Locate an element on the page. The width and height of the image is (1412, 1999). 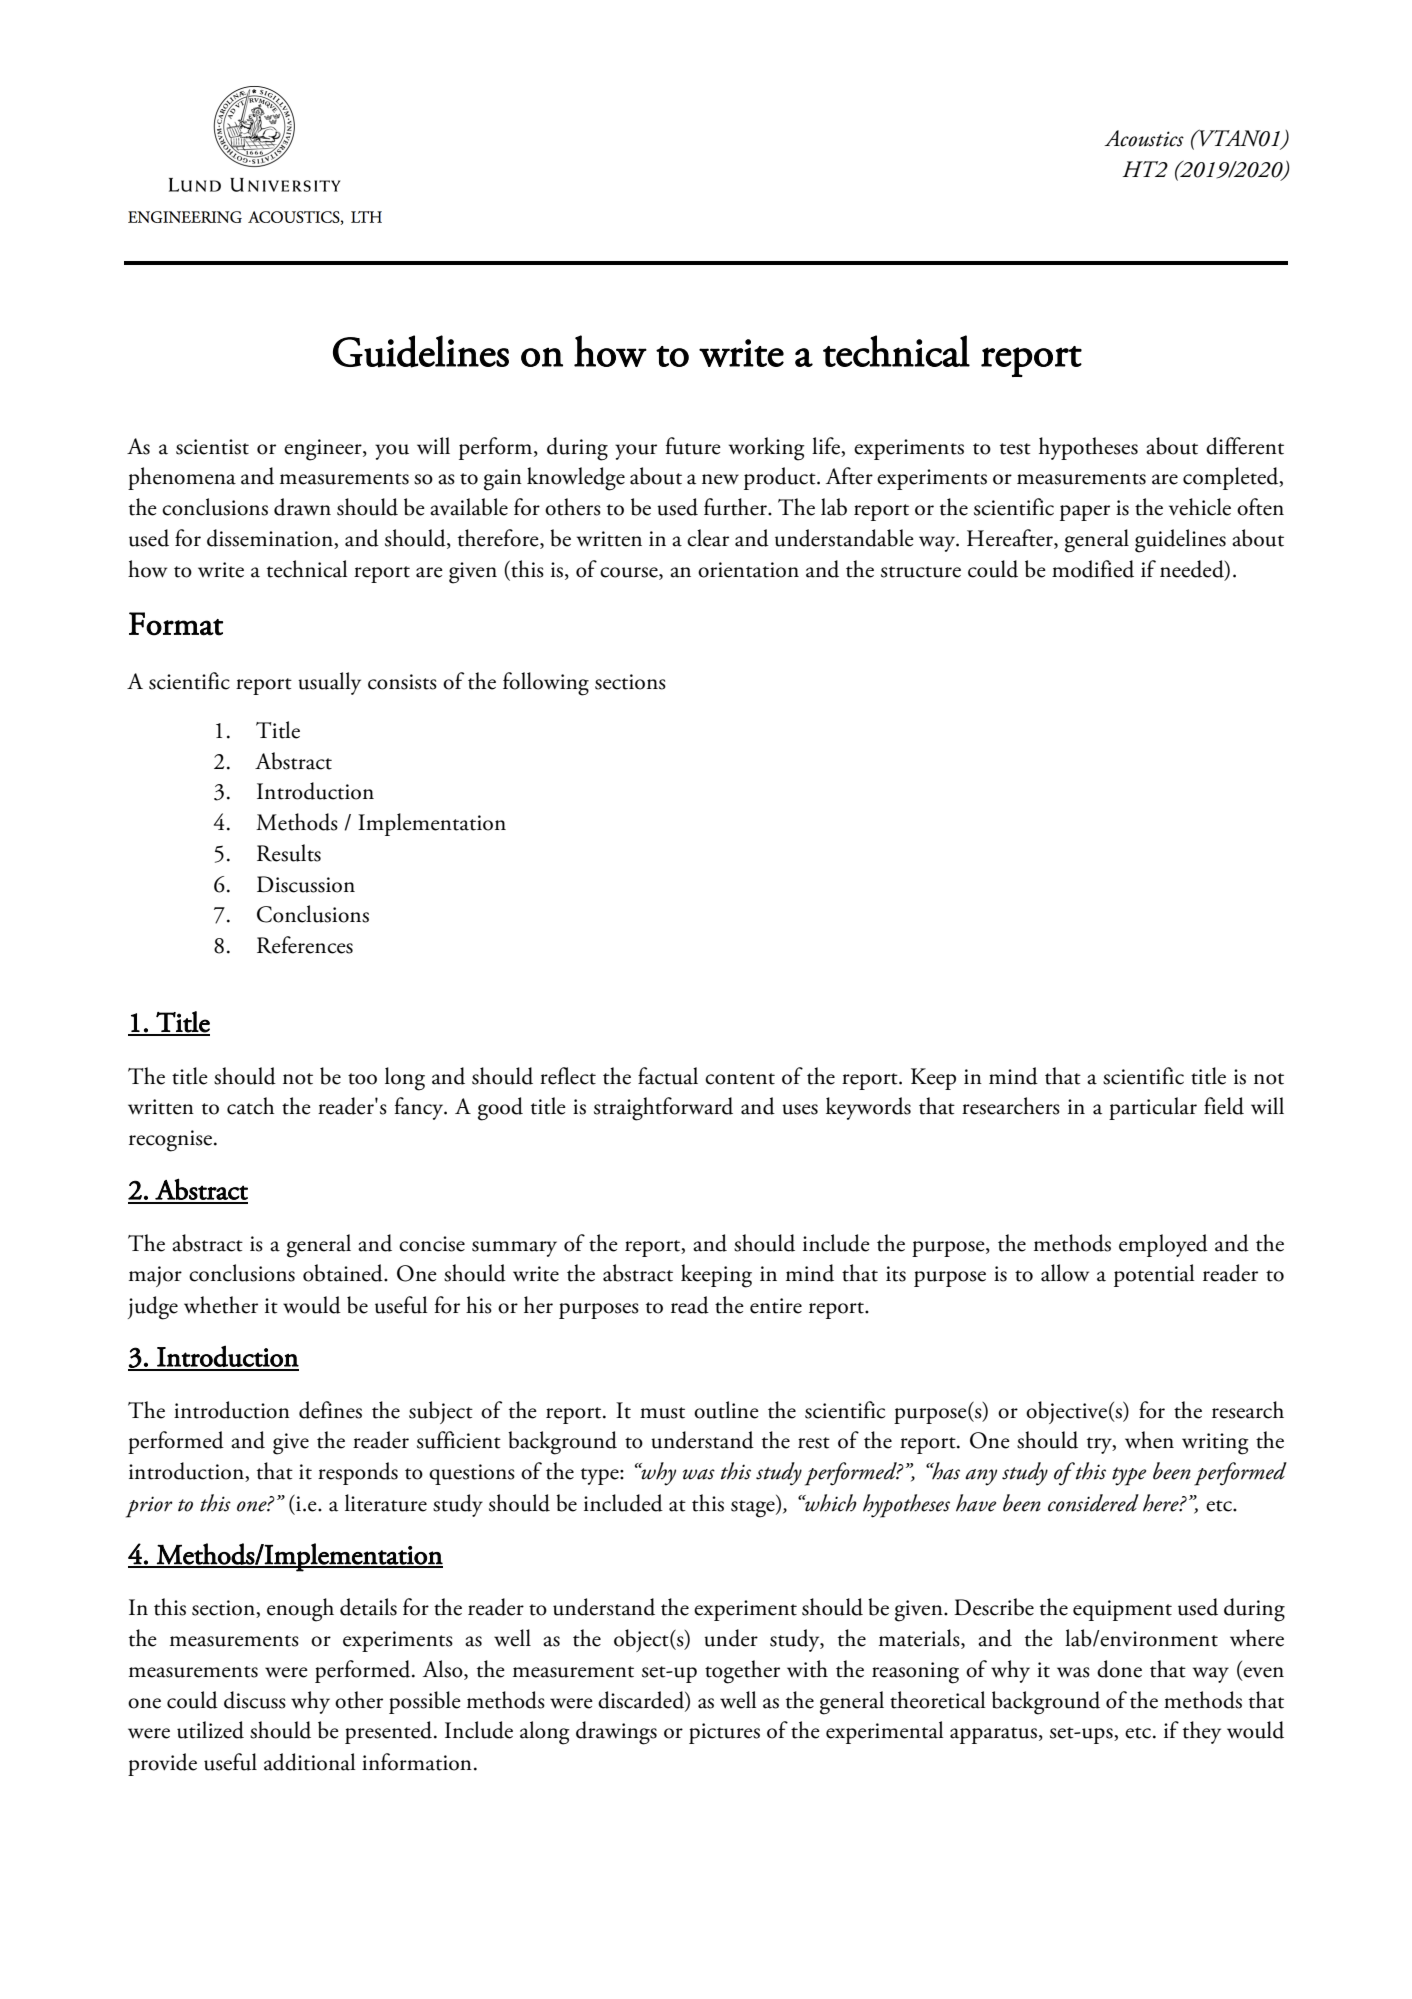
Acoustics is located at coordinates (1144, 138).
